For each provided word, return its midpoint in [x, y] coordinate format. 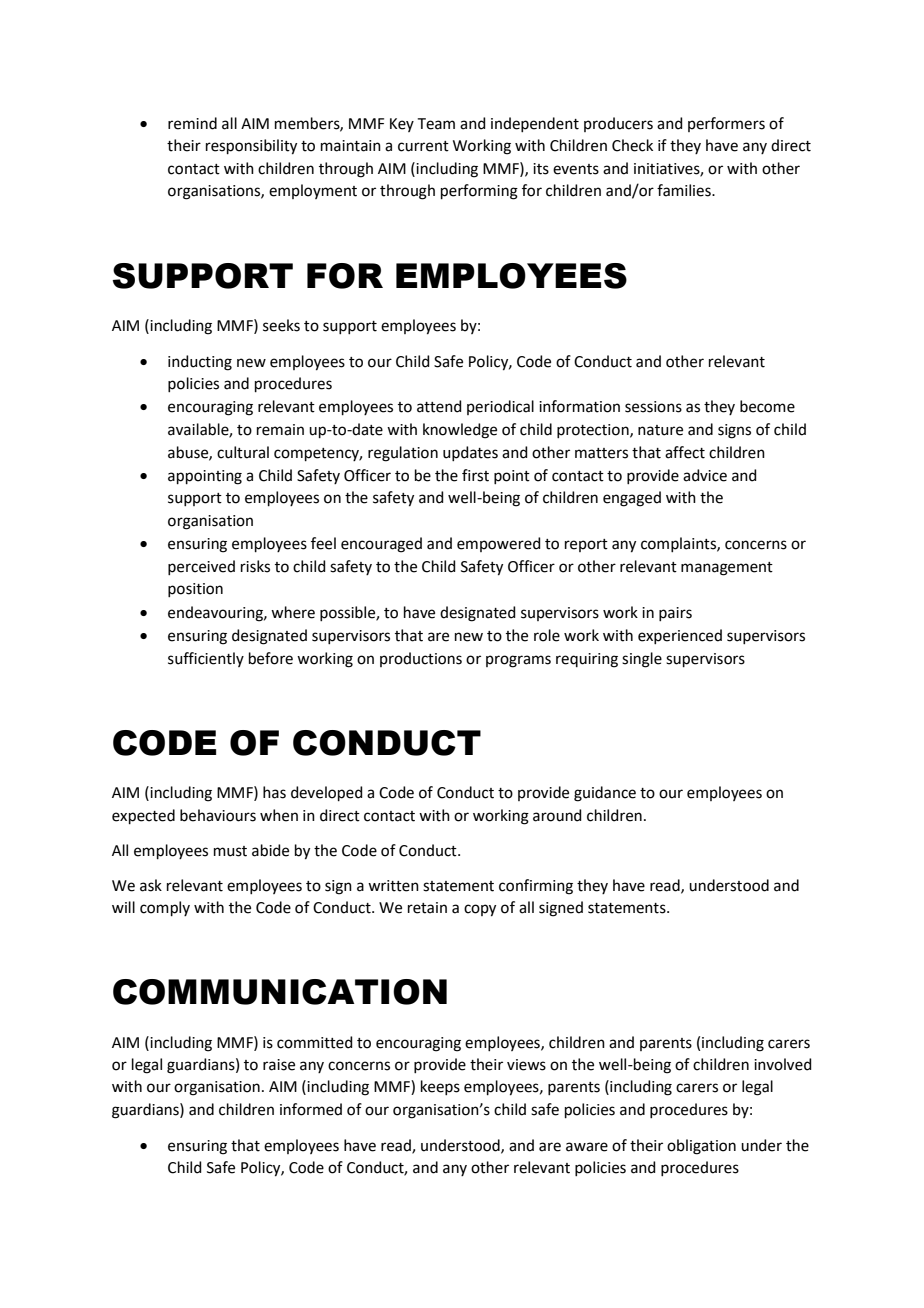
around [557, 815]
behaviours [218, 815]
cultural [243, 452]
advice [705, 475]
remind [192, 123]
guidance [605, 794]
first [475, 475]
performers [726, 124]
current [423, 146]
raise [279, 1065]
